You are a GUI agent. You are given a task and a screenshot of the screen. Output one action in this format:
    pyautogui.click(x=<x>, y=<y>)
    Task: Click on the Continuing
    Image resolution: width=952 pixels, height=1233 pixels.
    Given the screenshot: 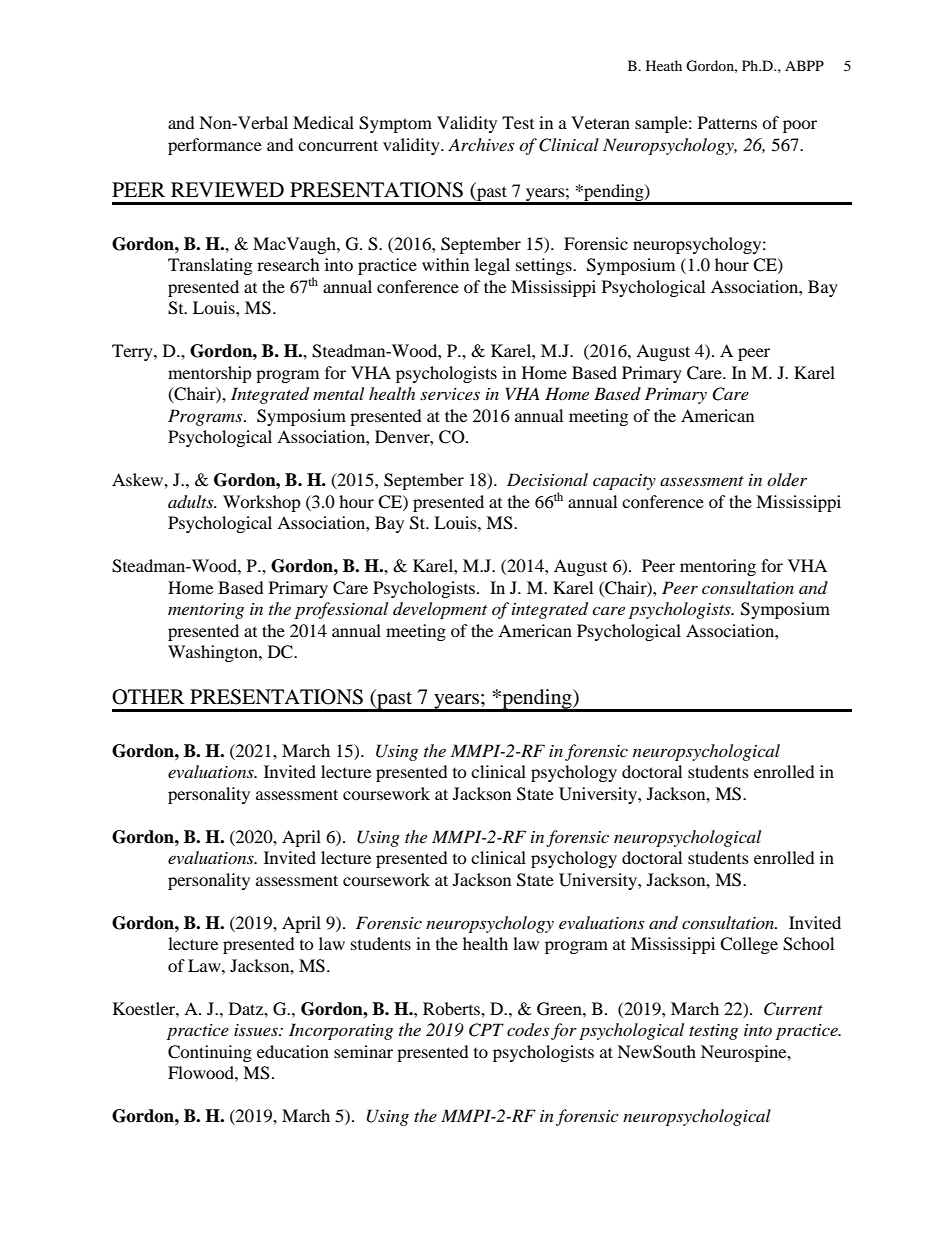 What is the action you would take?
    pyautogui.click(x=210, y=1053)
